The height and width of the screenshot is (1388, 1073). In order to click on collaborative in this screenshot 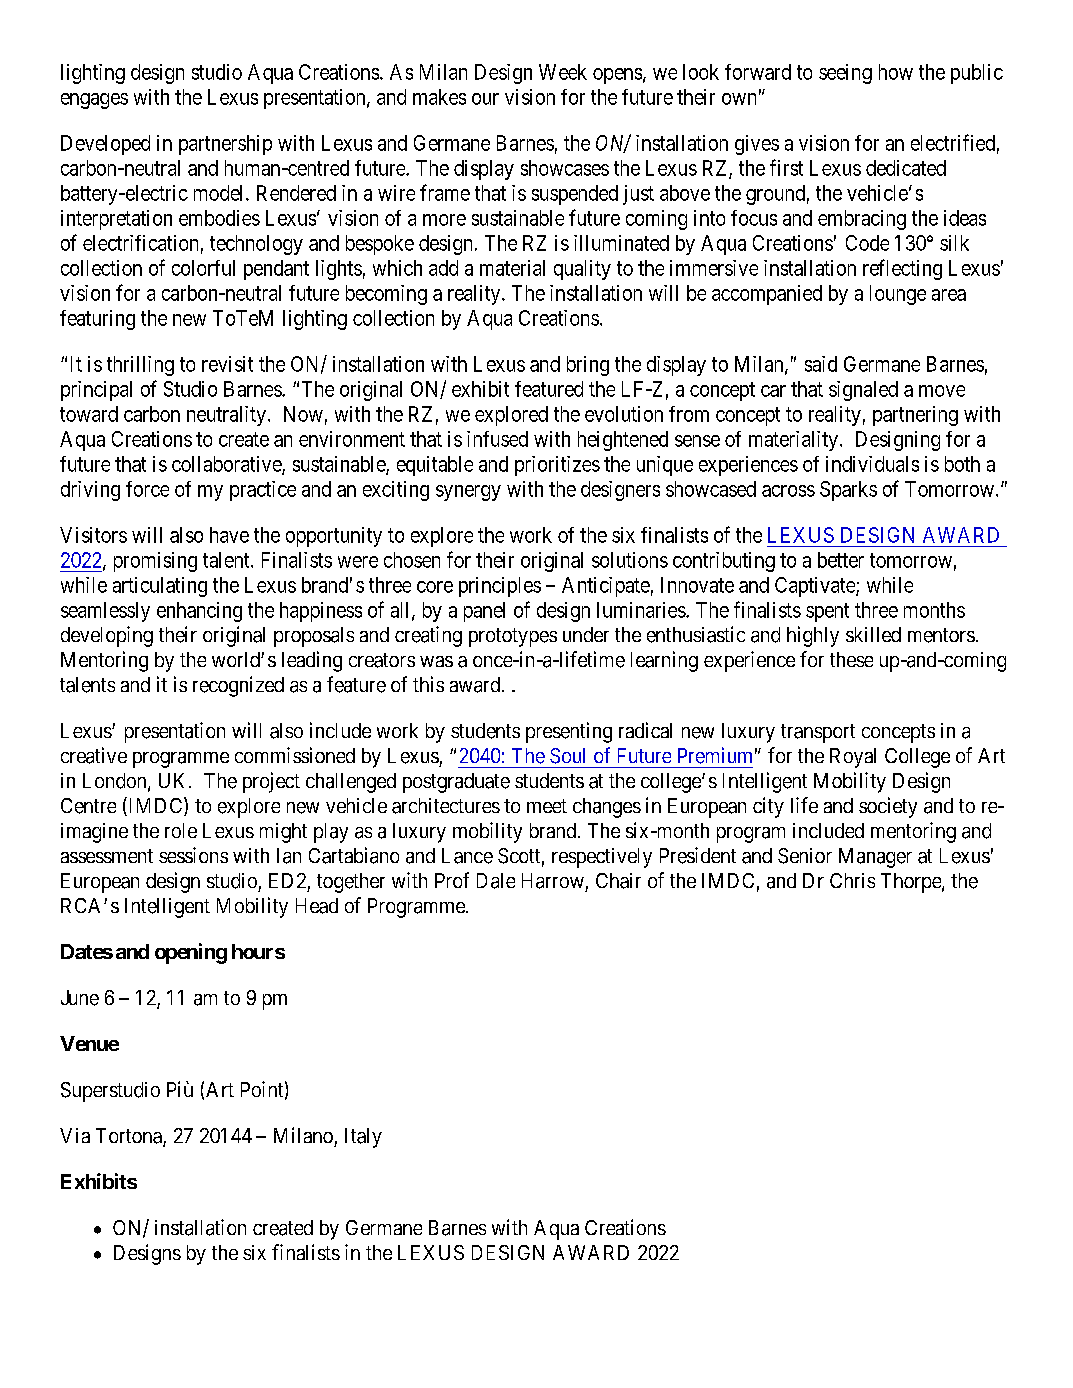, I will do `click(227, 465)`.
